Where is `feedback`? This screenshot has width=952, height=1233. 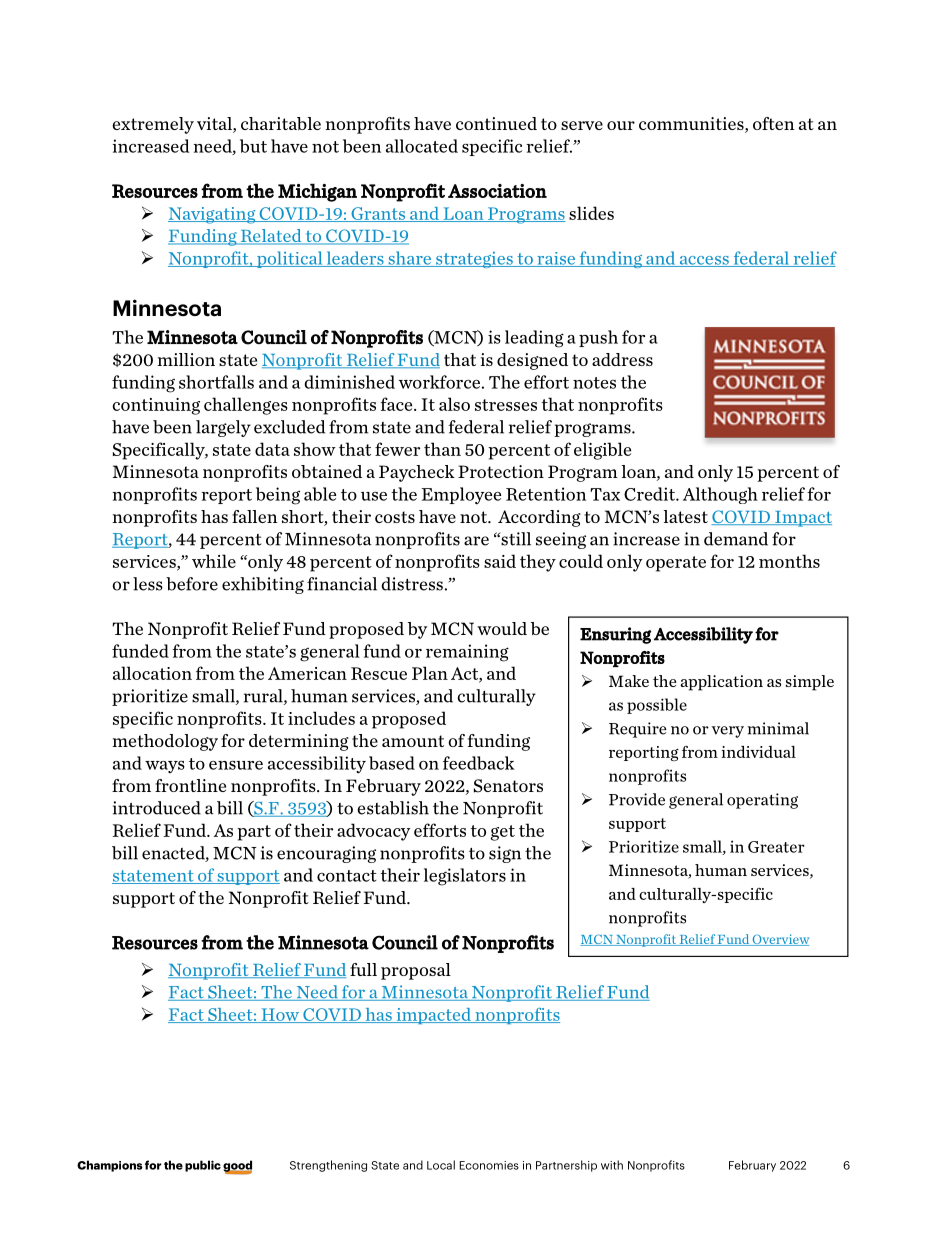
feedback is located at coordinates (479, 763).
